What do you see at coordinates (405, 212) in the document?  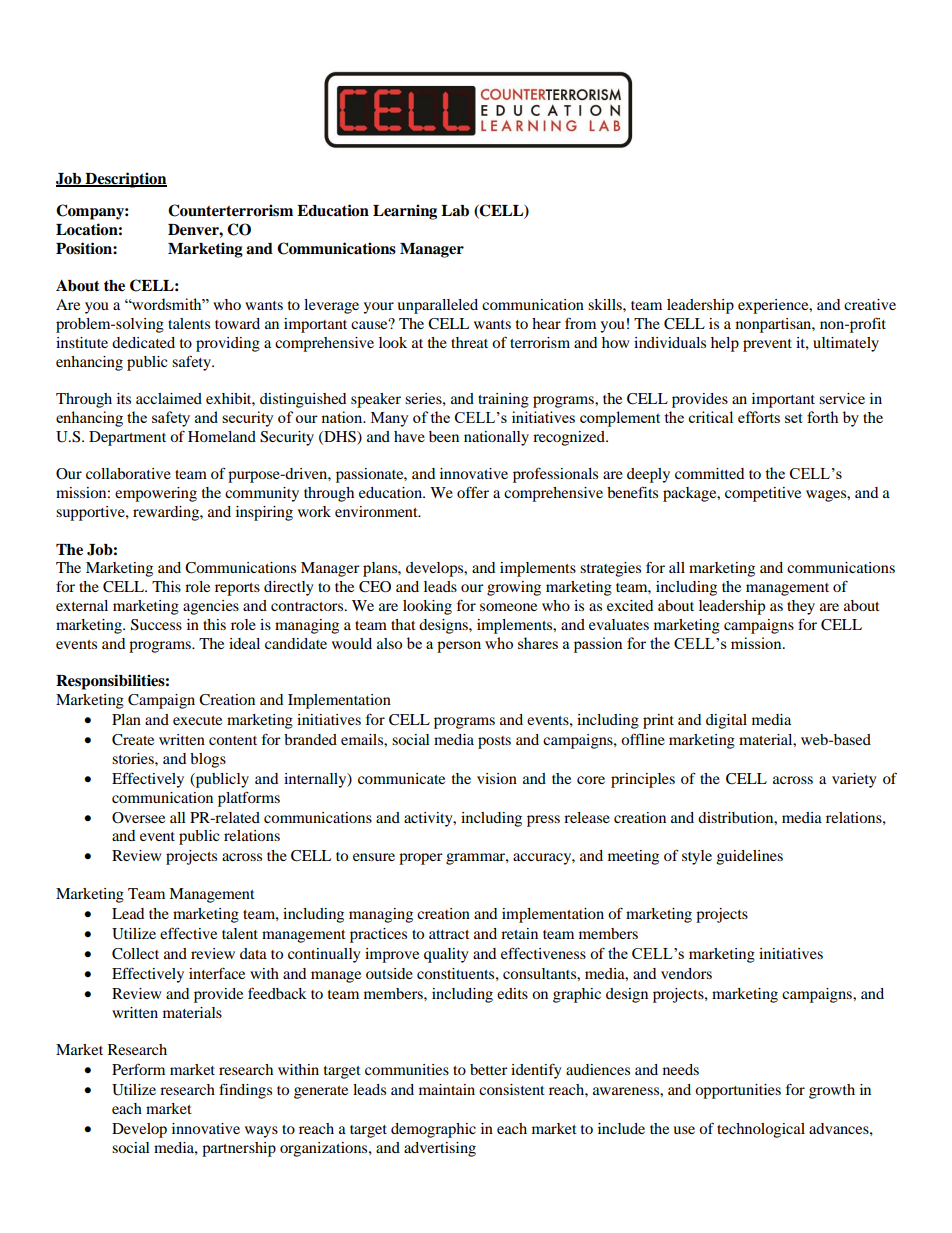 I see `Learning` at bounding box center [405, 212].
